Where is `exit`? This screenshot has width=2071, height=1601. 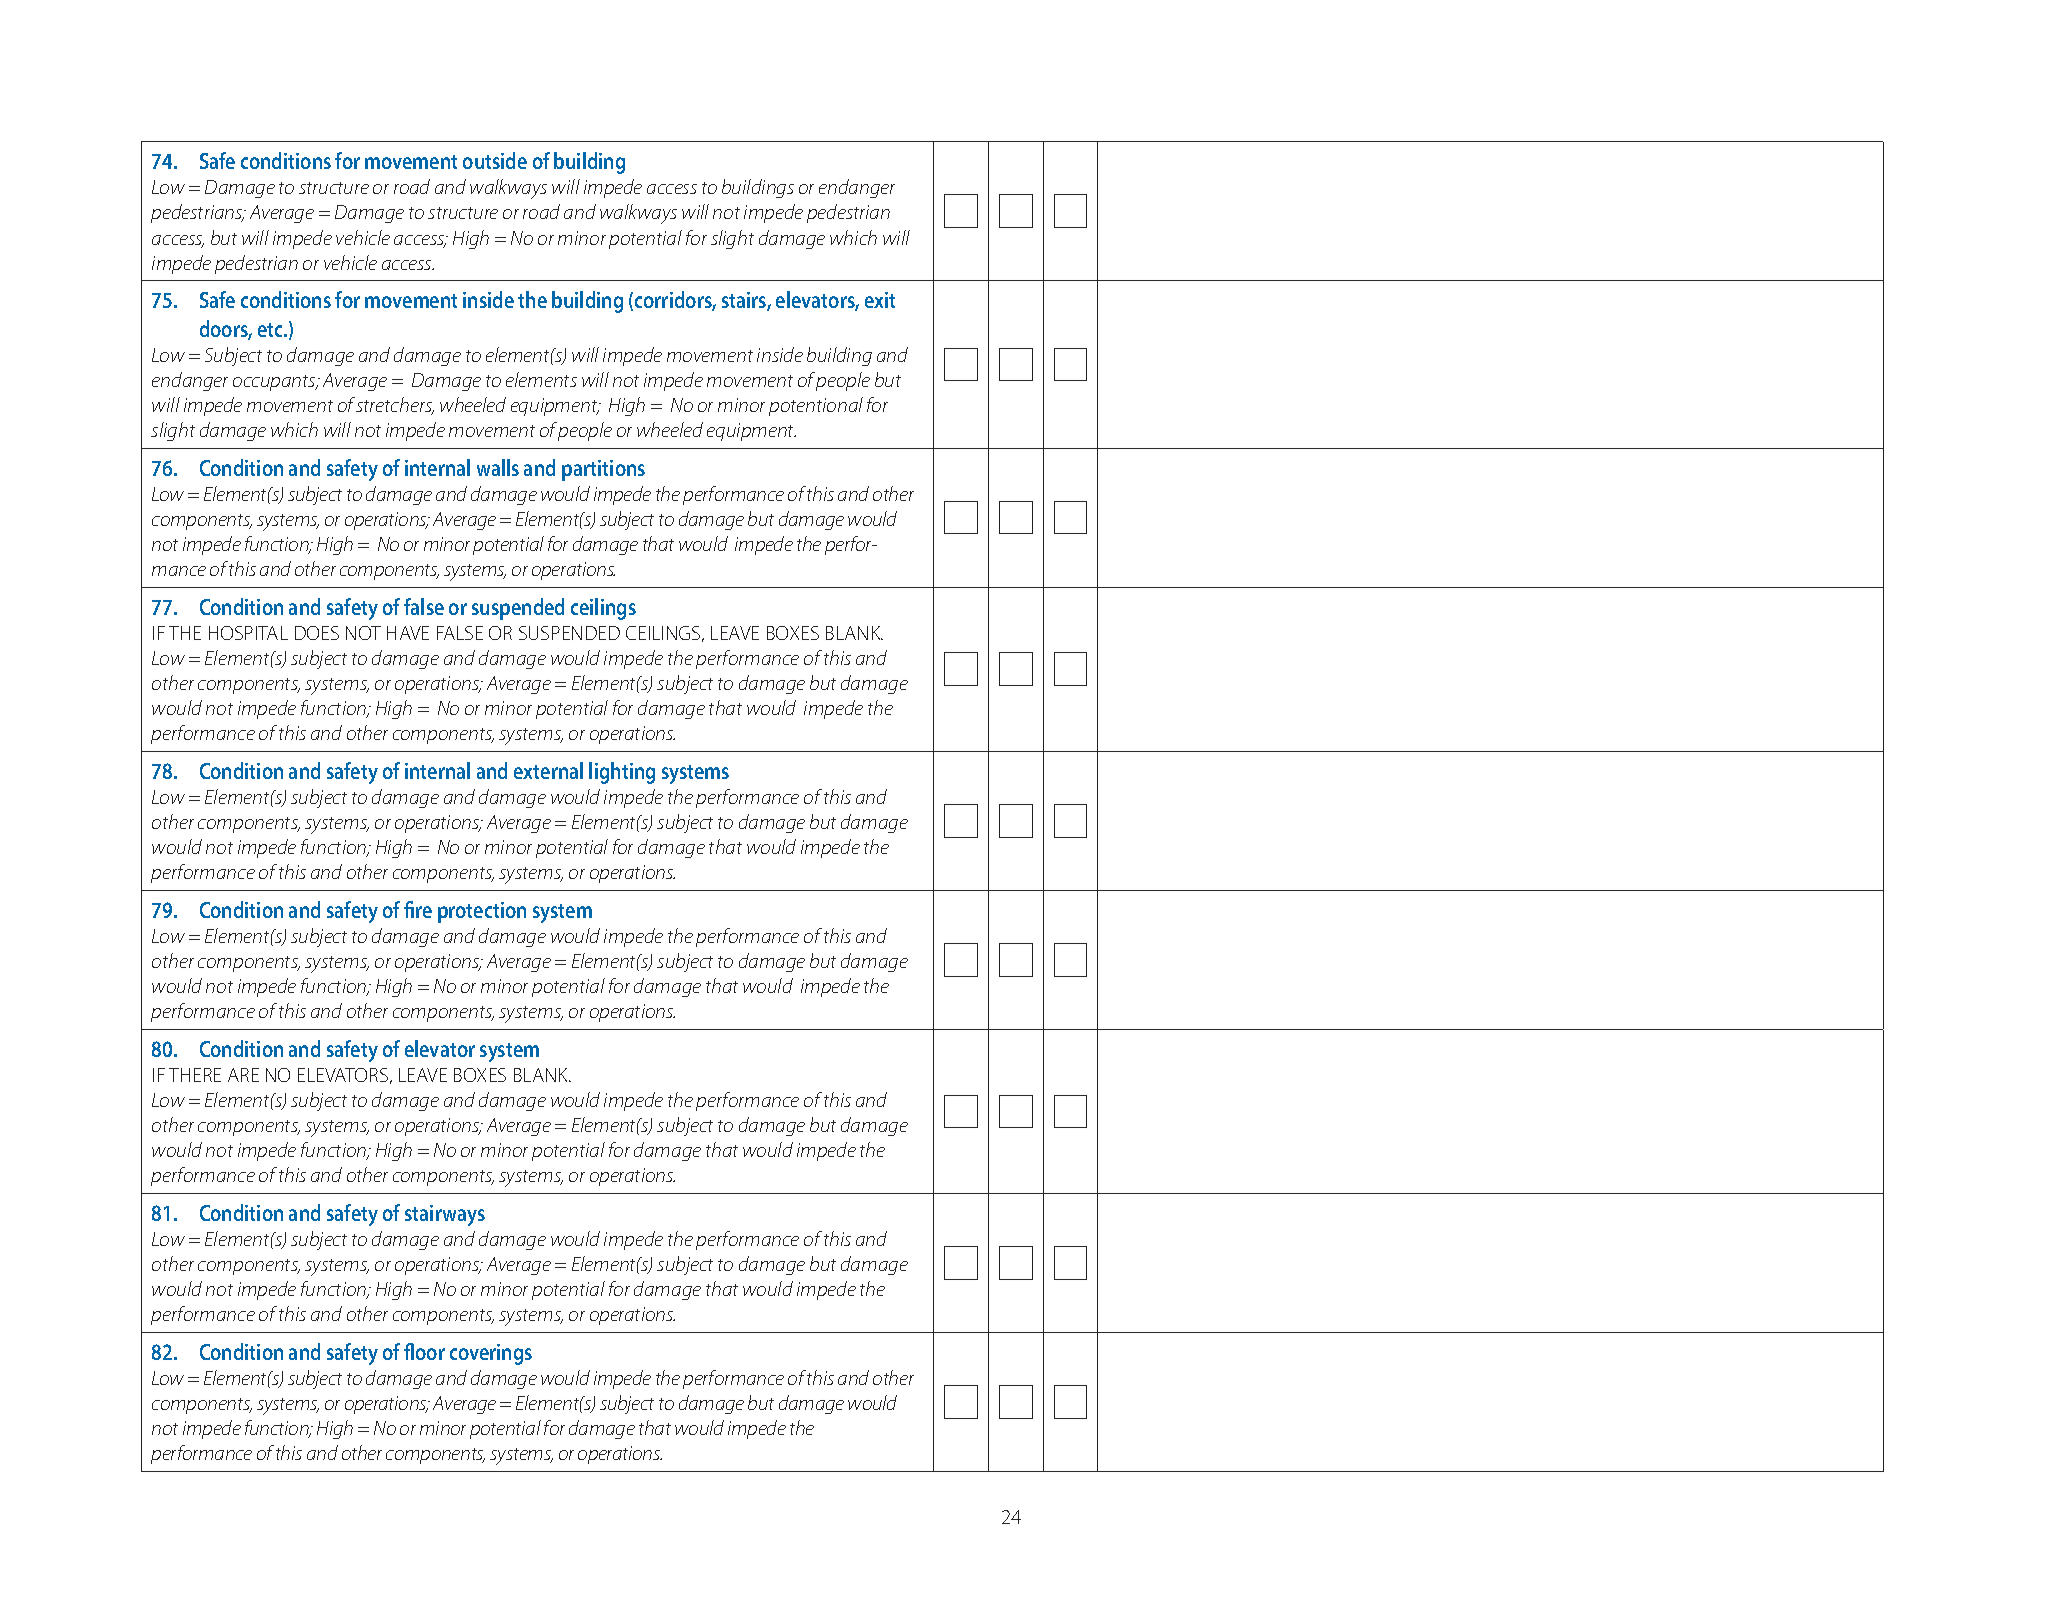
exit is located at coordinates (880, 300).
